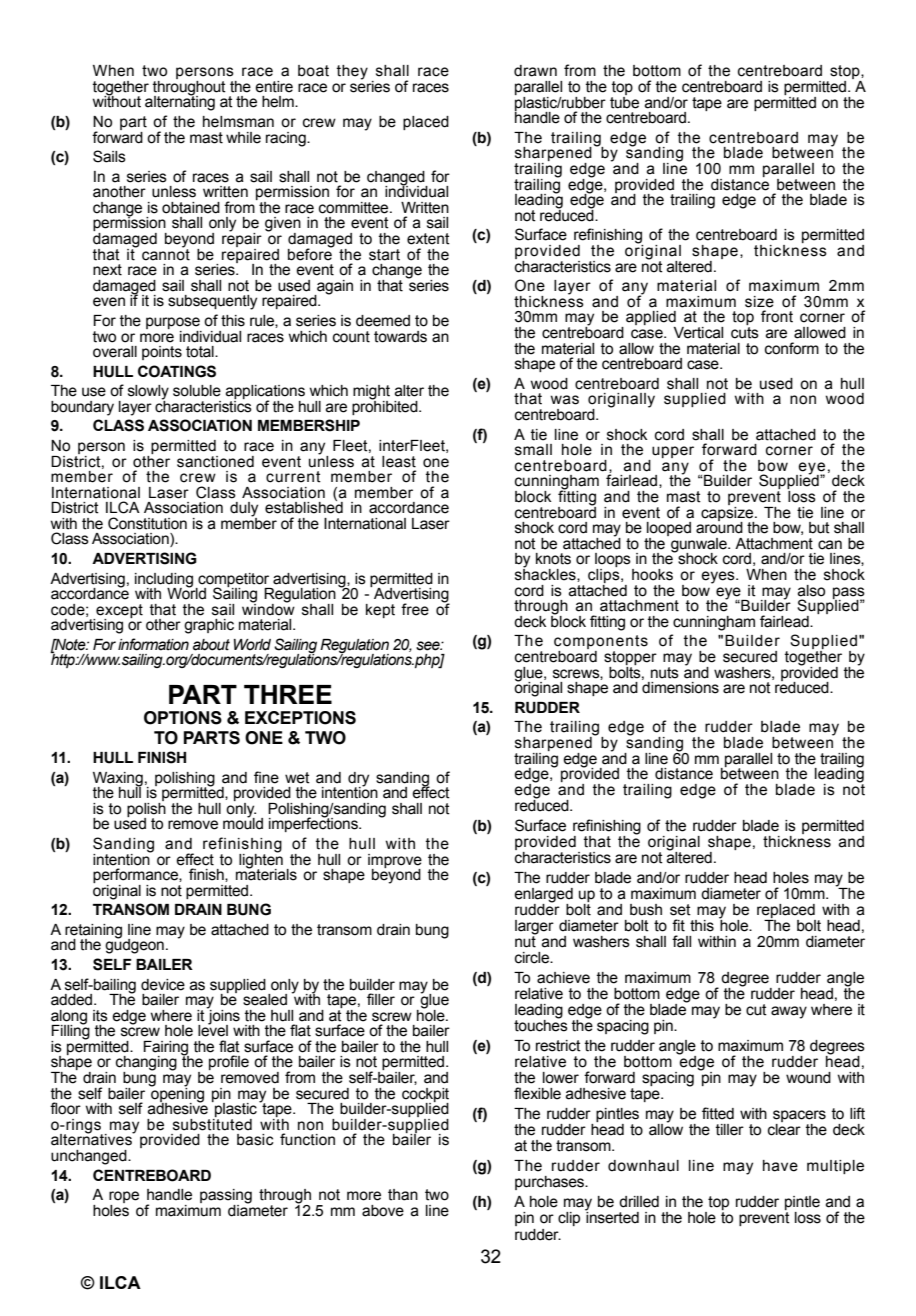 The width and height of the document is (916, 1316). Describe the element at coordinates (811, 591) in the document. I see `also` at that location.
